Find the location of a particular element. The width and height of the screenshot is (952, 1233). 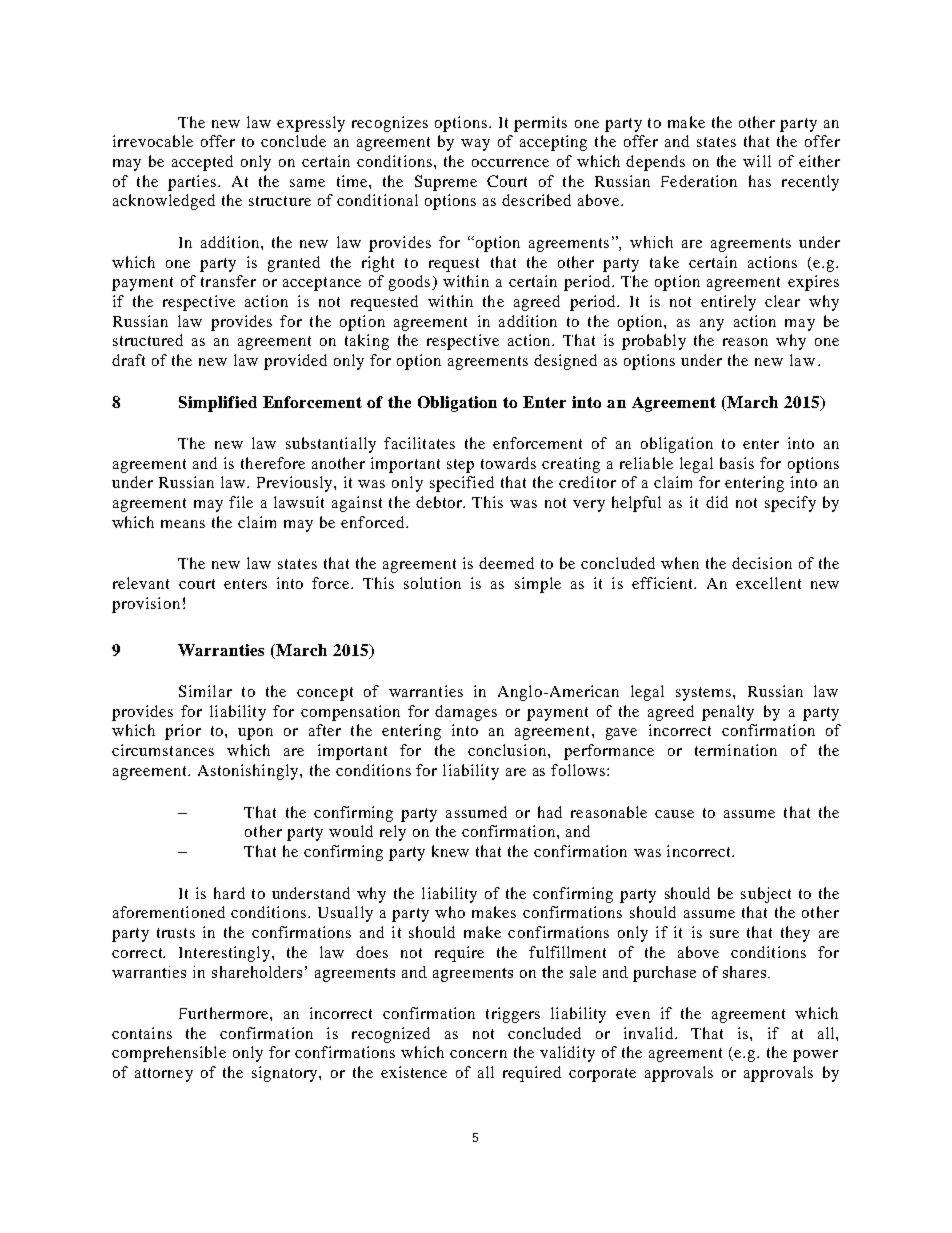

comprehensible is located at coordinates (169, 1054).
